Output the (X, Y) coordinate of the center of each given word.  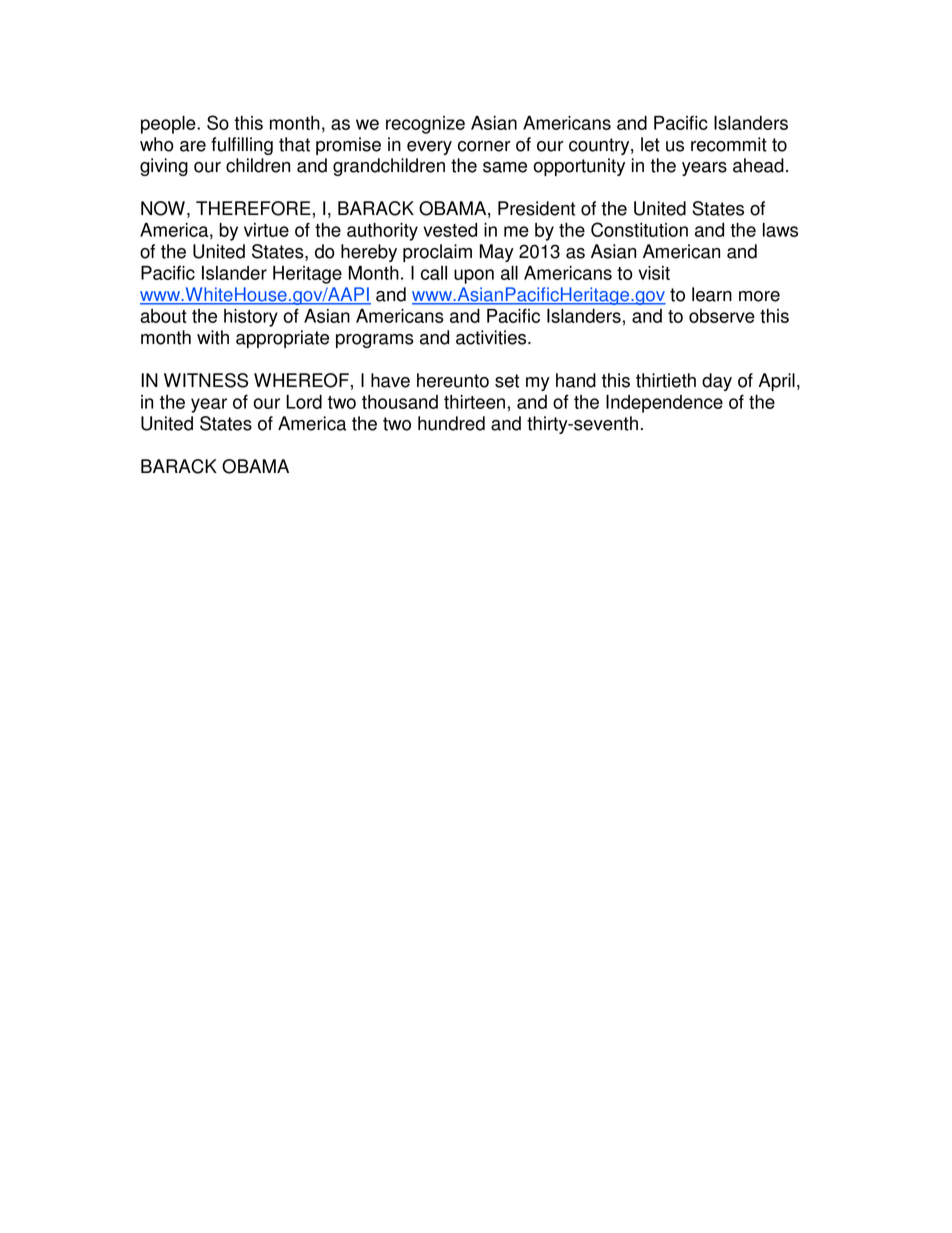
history (251, 318)
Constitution (639, 229)
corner (484, 146)
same (505, 167)
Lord (304, 402)
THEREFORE (253, 208)
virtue (266, 230)
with (213, 337)
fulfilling (242, 146)
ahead (758, 165)
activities (492, 337)
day (717, 382)
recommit (729, 144)
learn (712, 294)
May (497, 253)
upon (474, 276)
